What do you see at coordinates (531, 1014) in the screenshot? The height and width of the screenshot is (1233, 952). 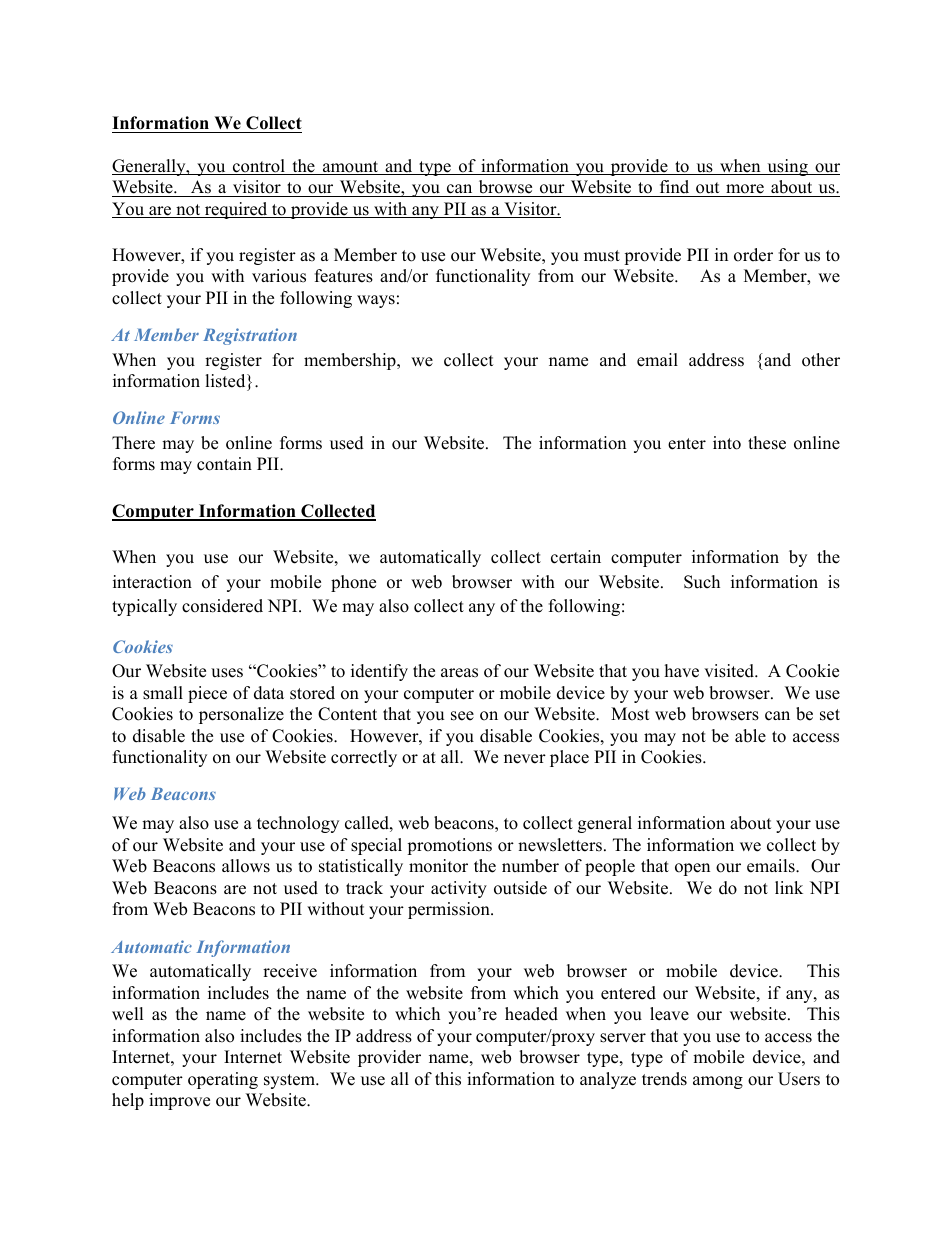 I see `headed` at bounding box center [531, 1014].
